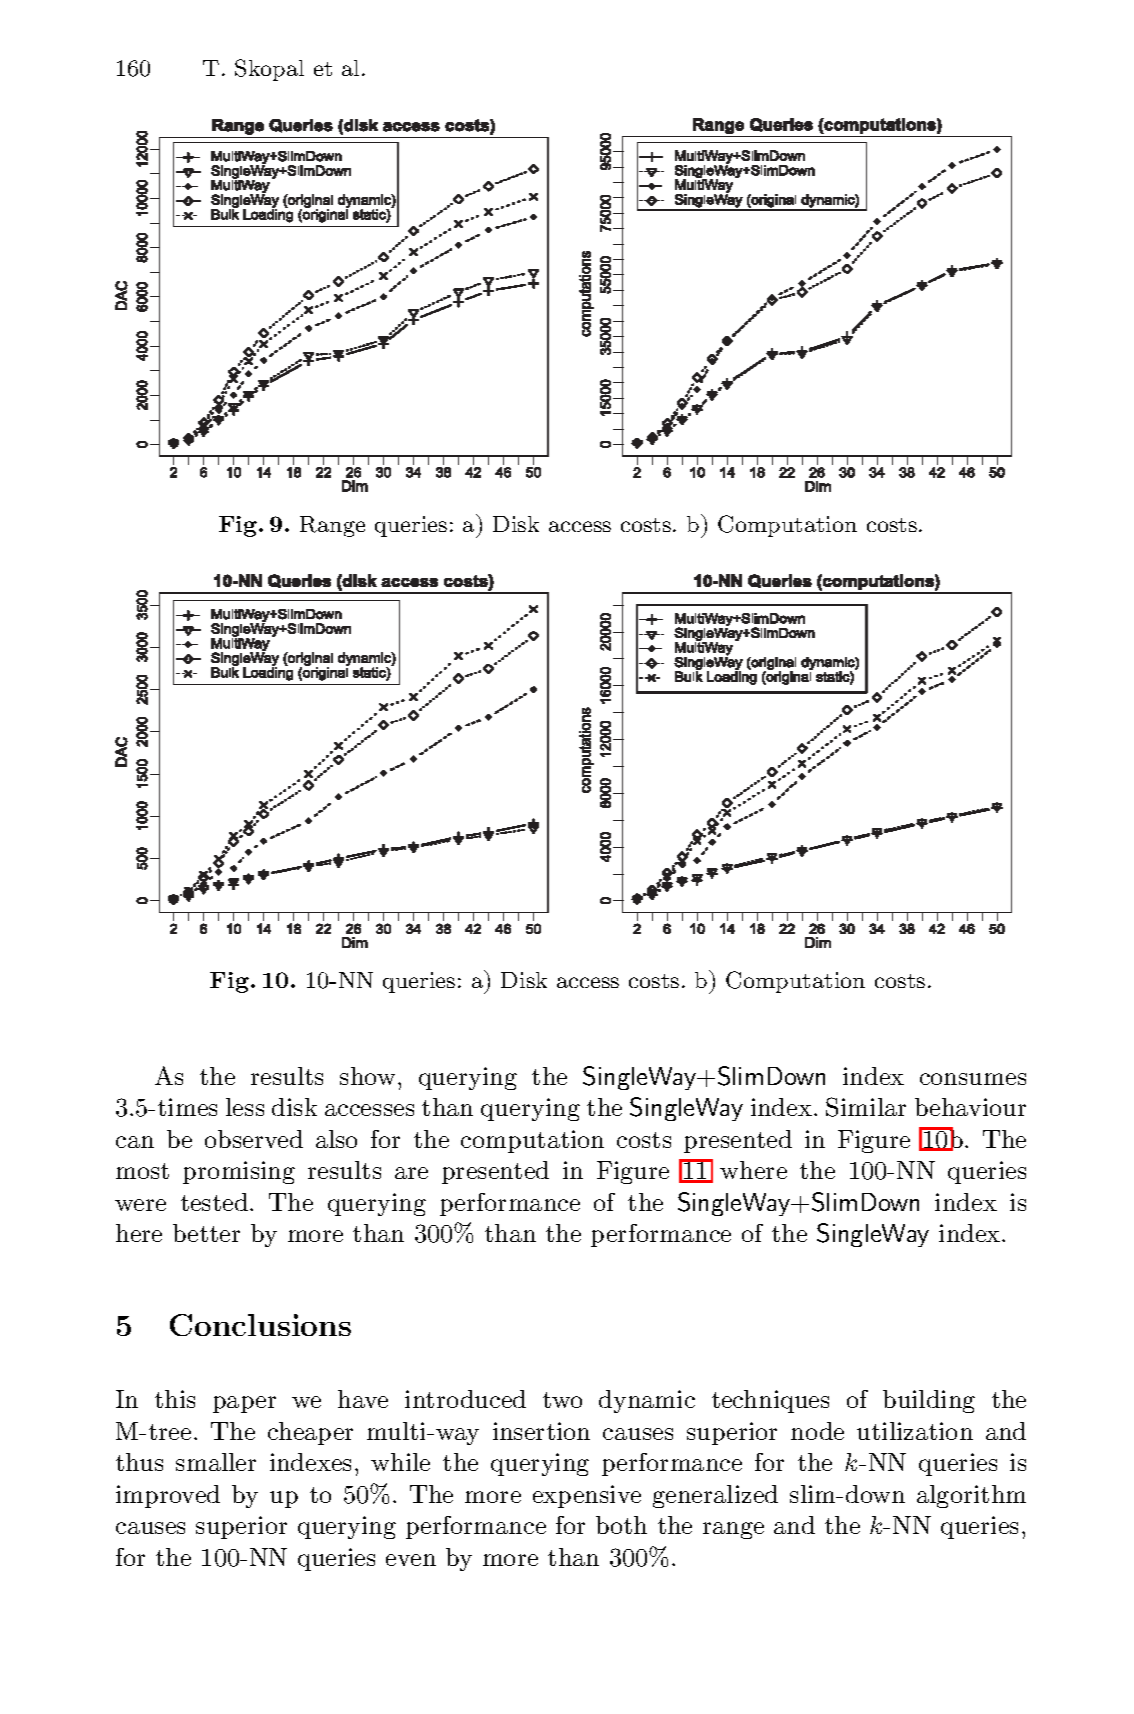 The height and width of the page is (1714, 1134). What do you see at coordinates (541, 1431) in the page?
I see `insertion` at bounding box center [541, 1431].
